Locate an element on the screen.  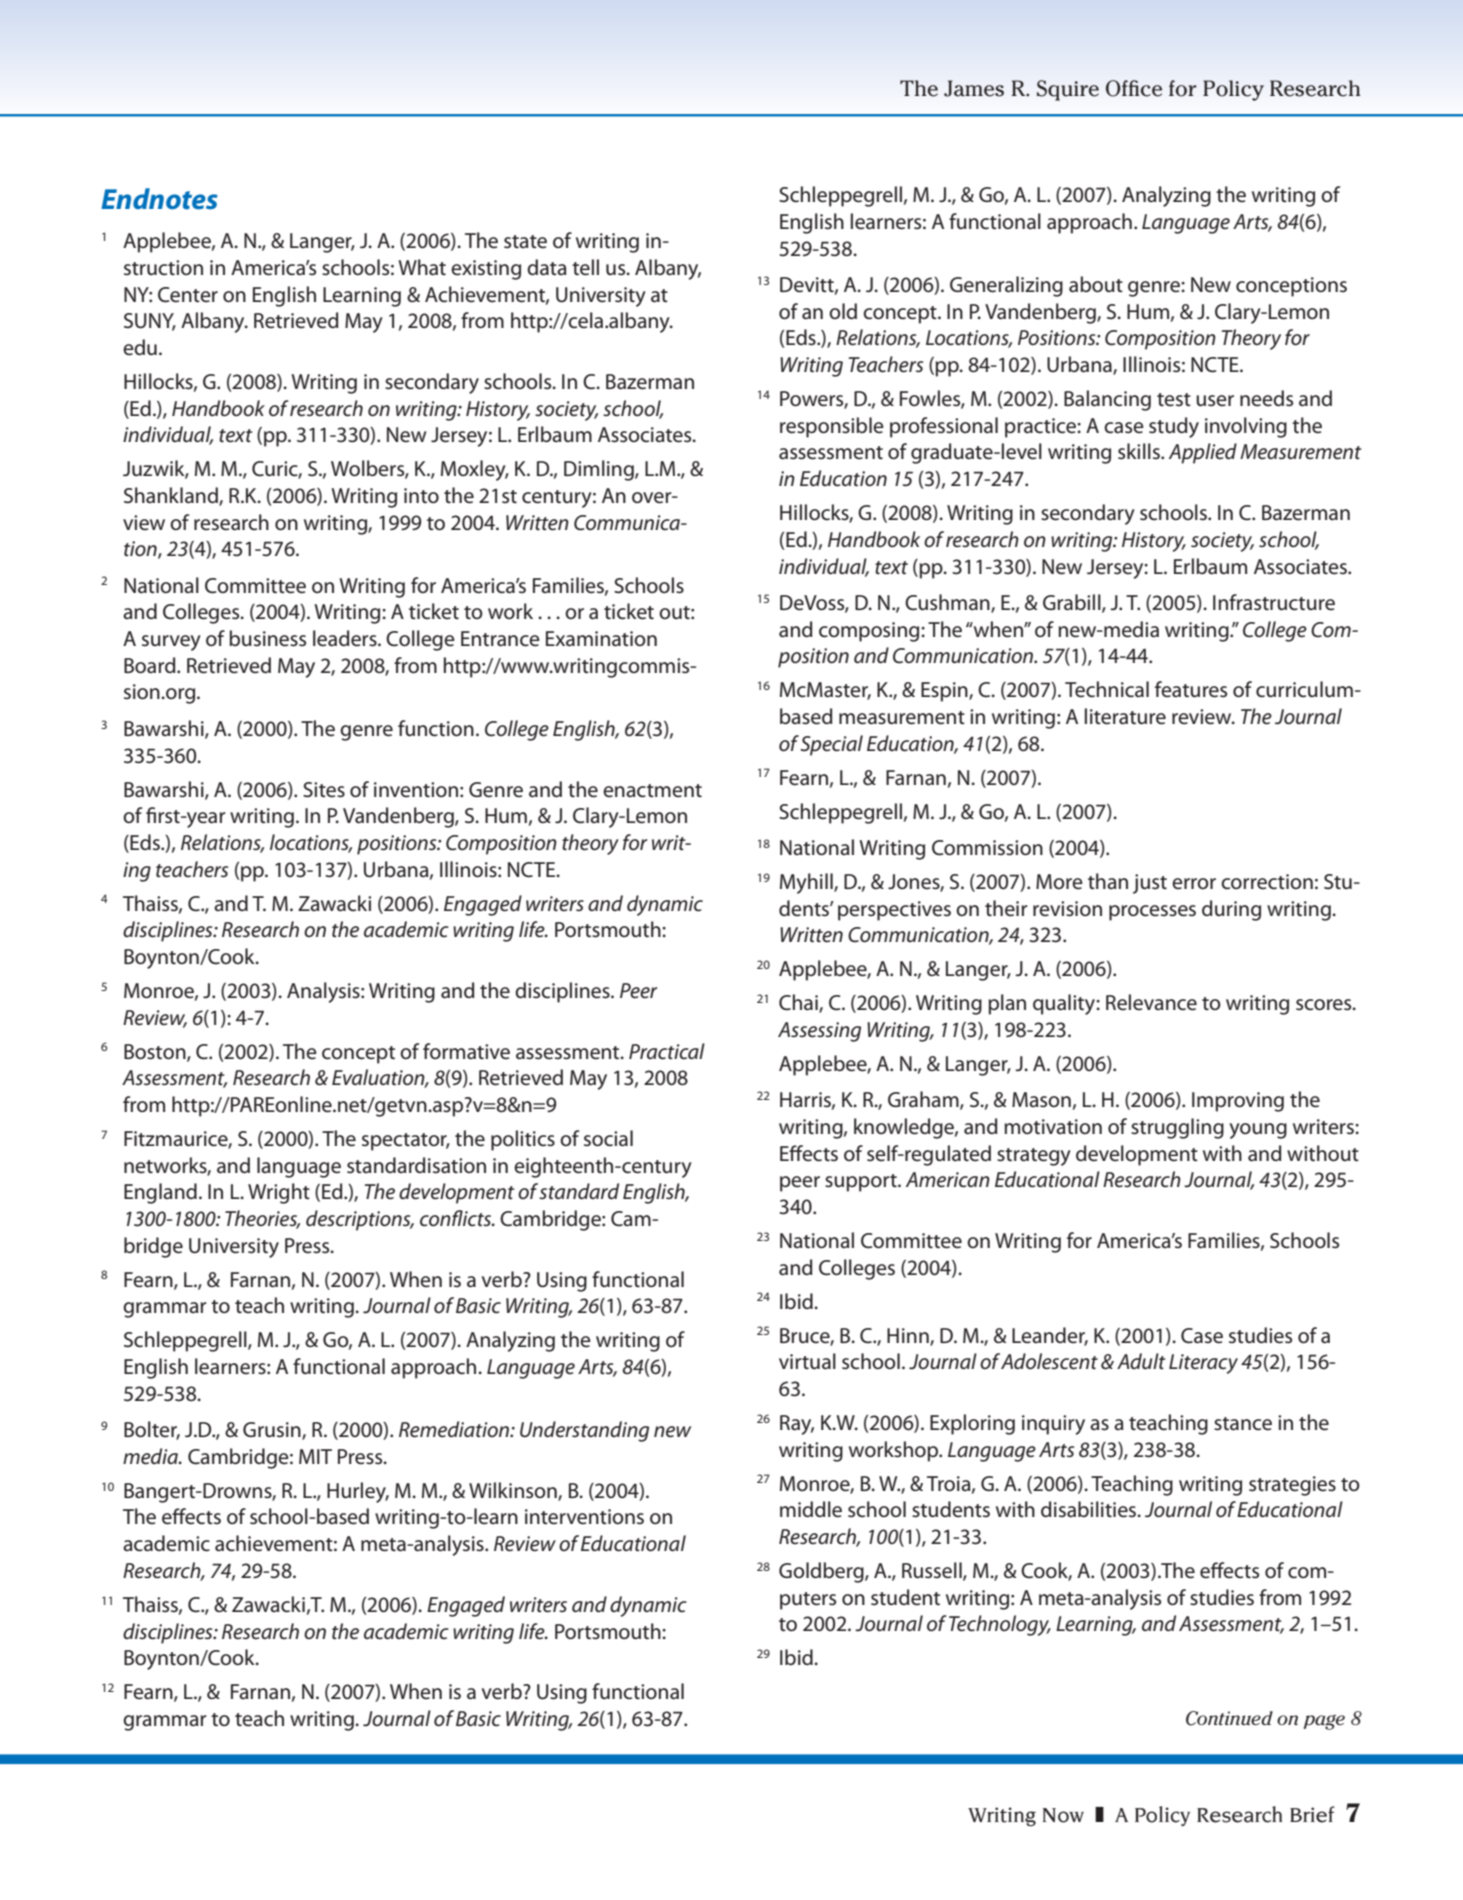
Wright is located at coordinates (279, 1193).
